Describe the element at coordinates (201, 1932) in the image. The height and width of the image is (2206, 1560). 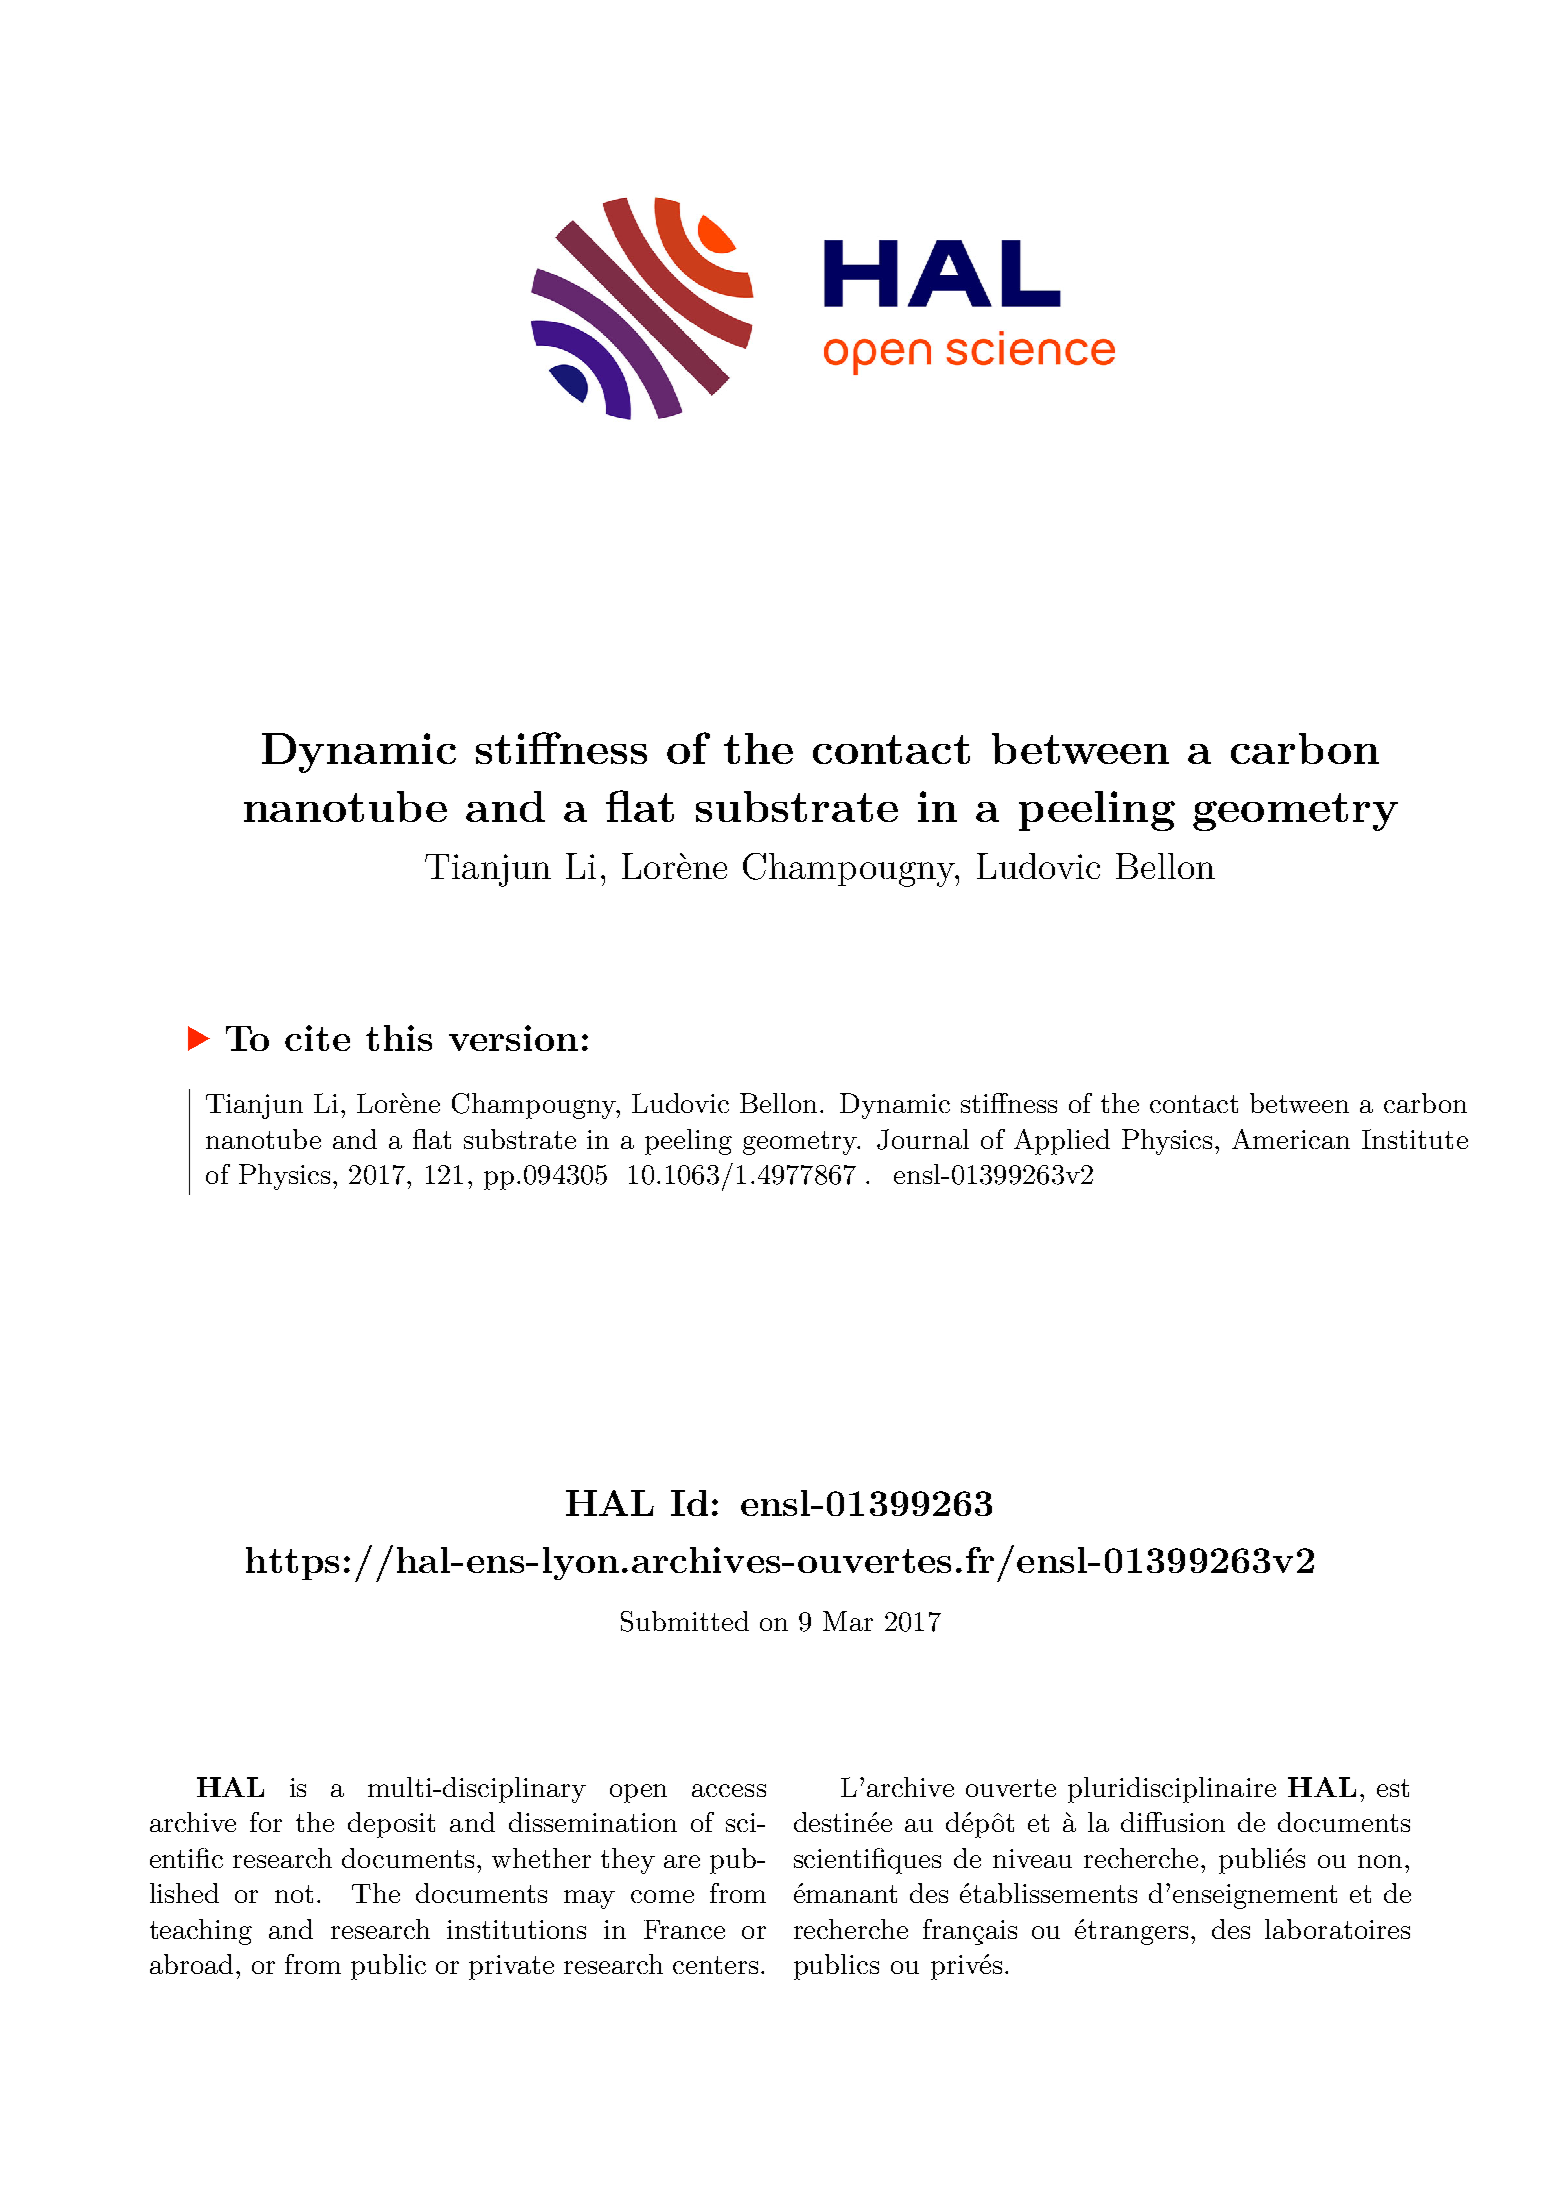
I see `teaching` at that location.
